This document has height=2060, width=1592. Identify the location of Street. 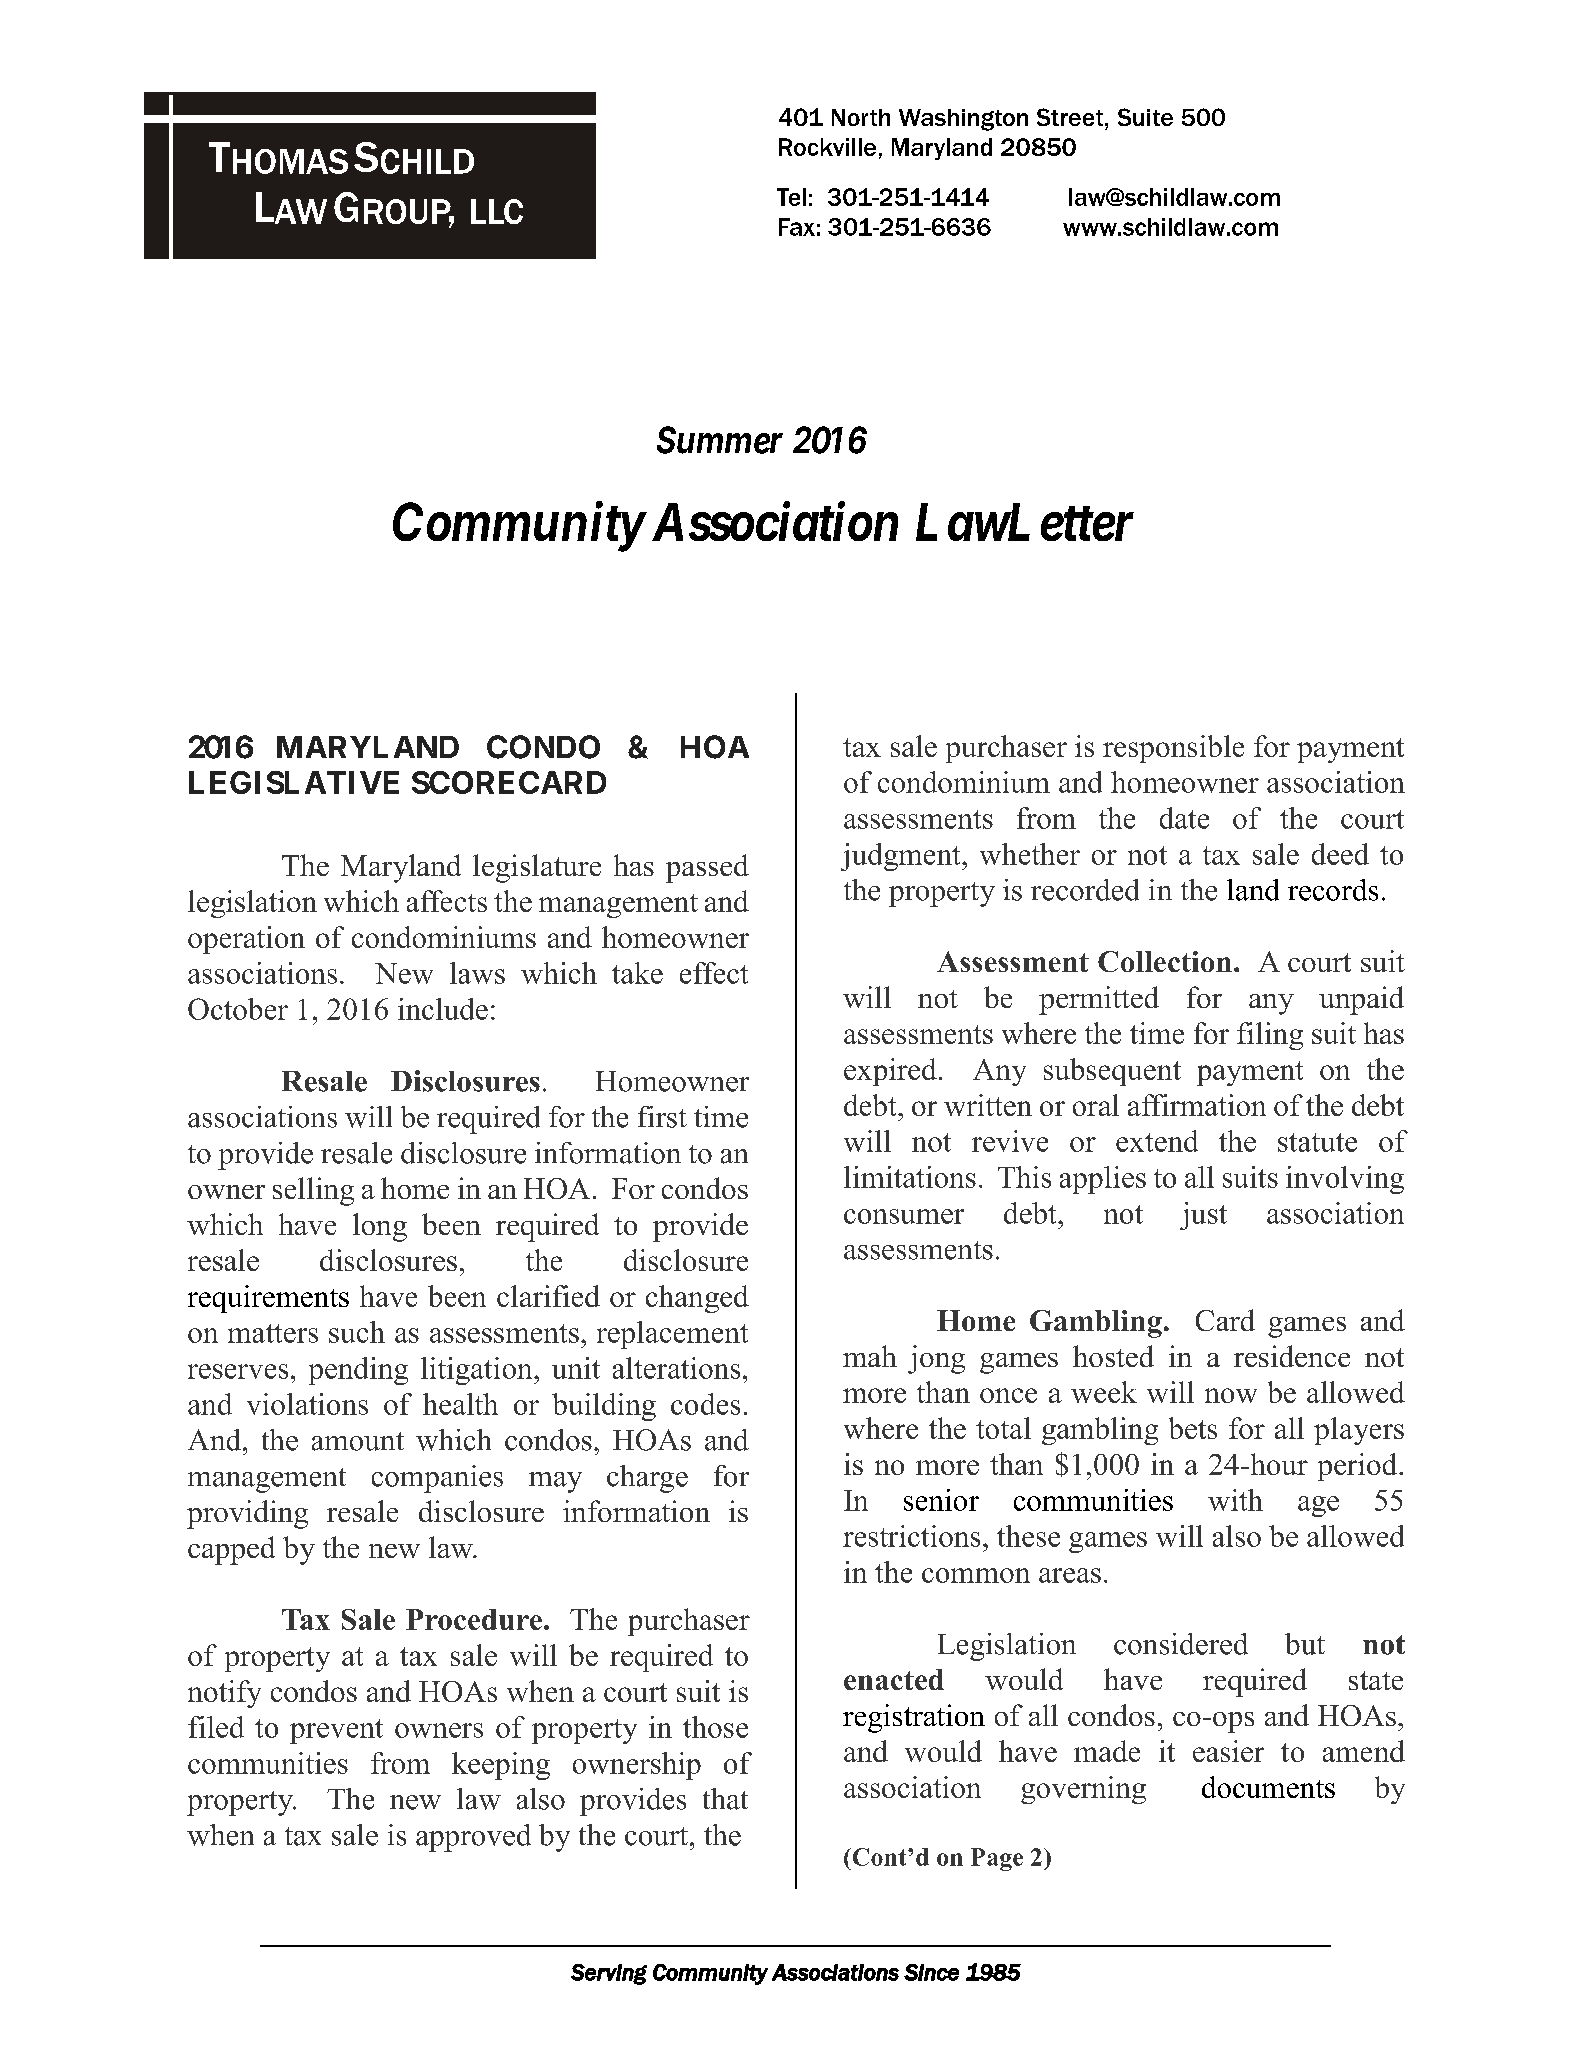
(1071, 117).
